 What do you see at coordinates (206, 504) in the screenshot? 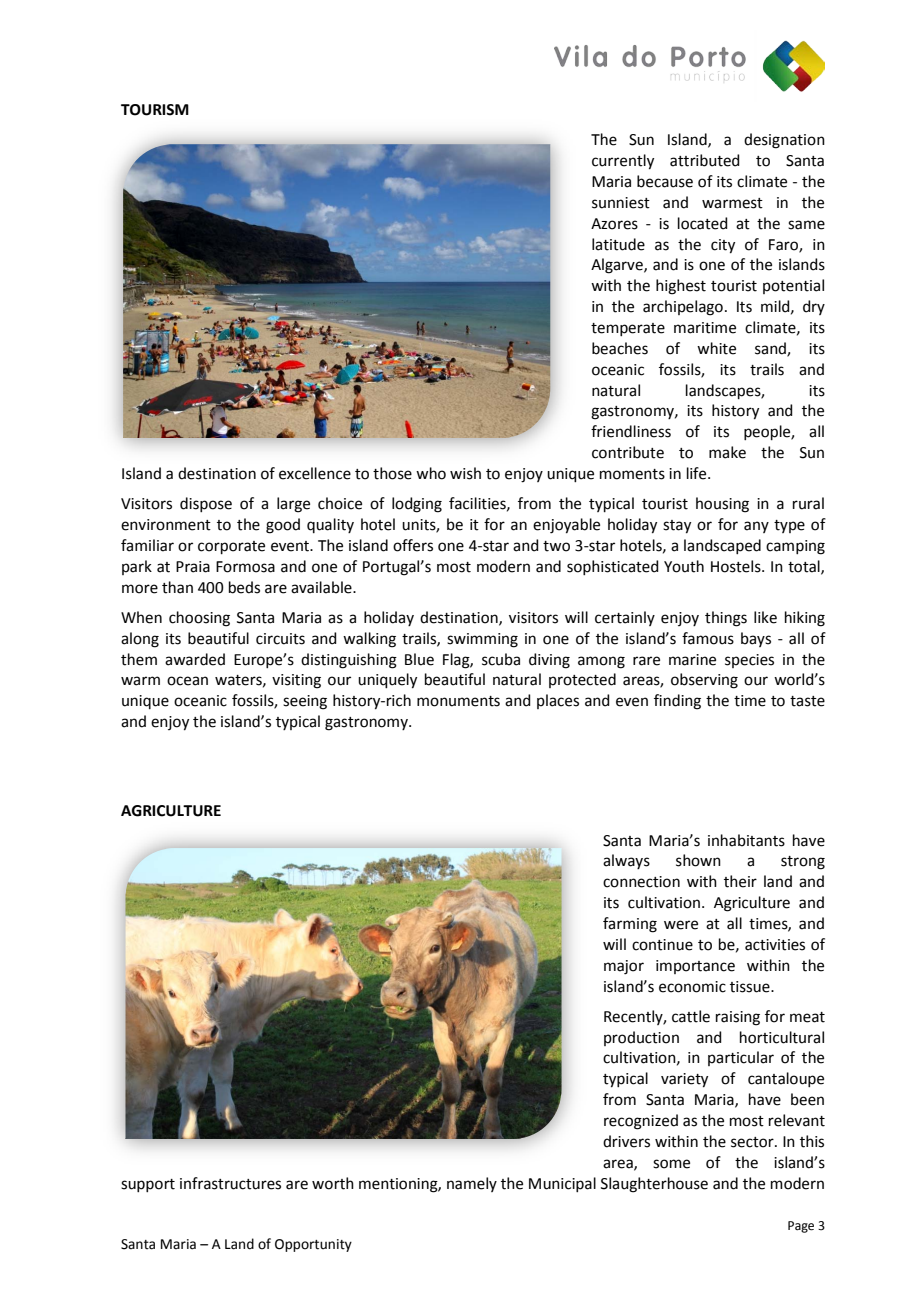
I see `dispose` at bounding box center [206, 504].
